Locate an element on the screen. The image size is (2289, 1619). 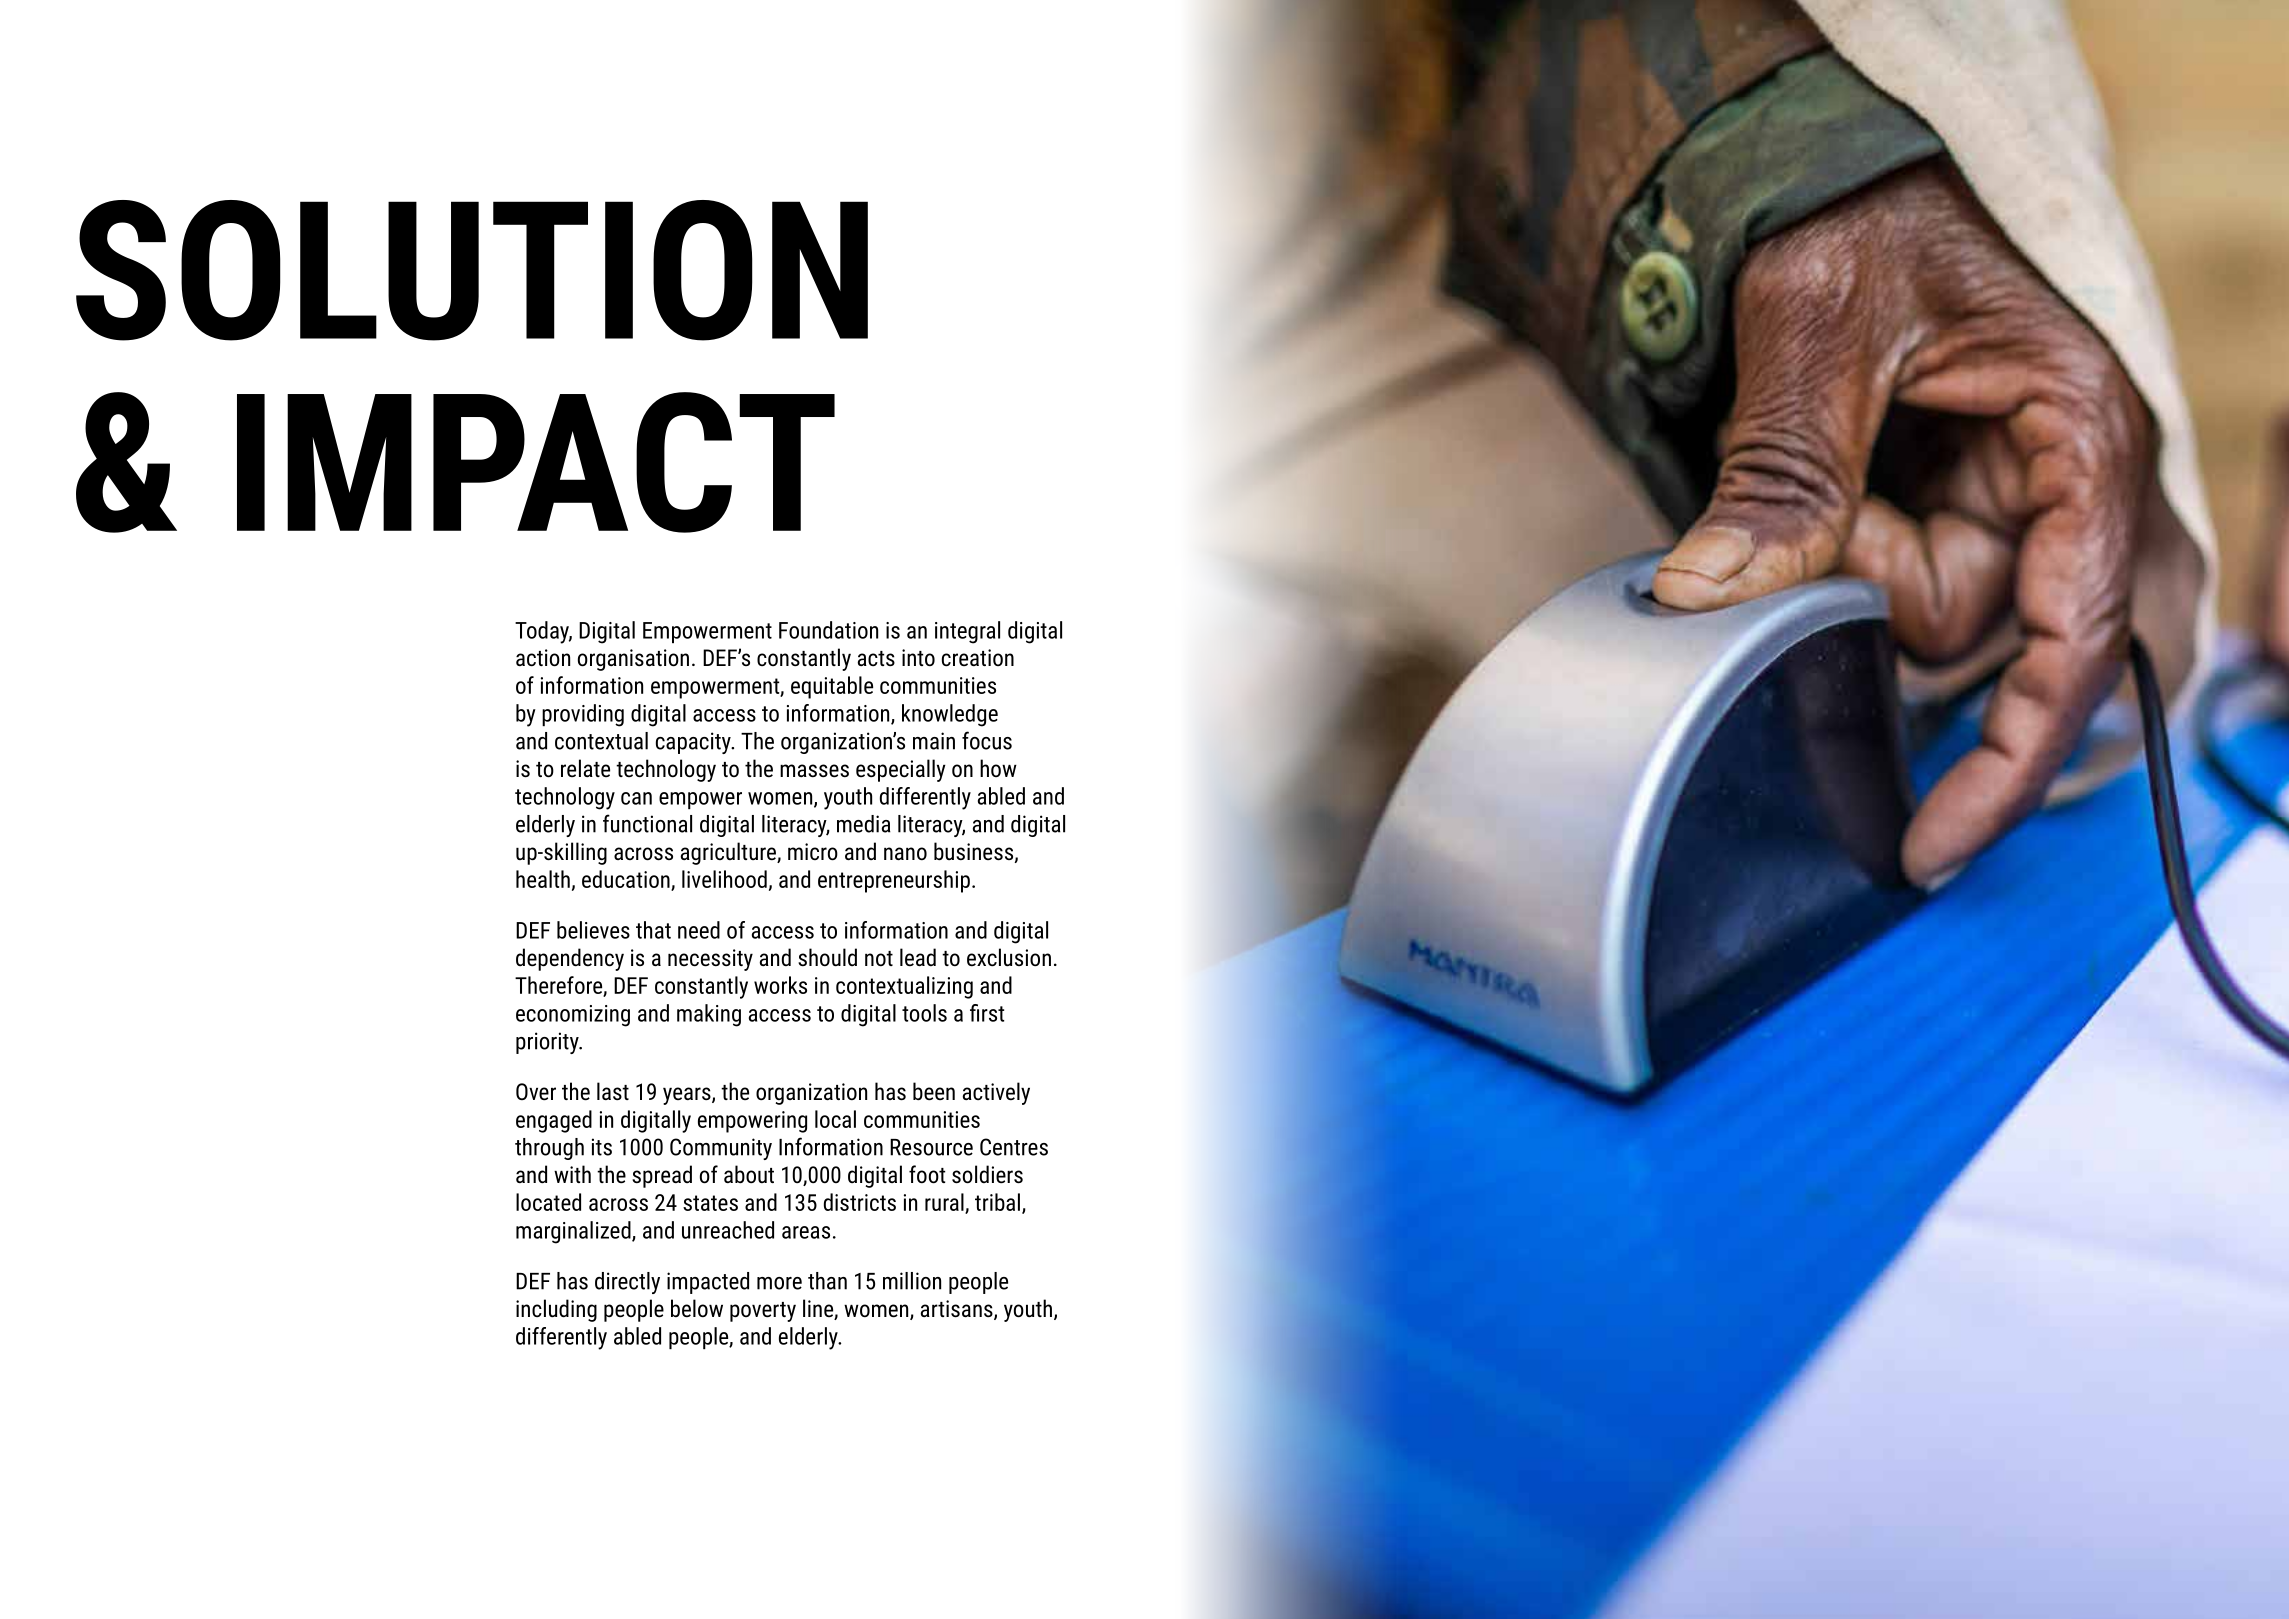
lead is located at coordinates (918, 957).
